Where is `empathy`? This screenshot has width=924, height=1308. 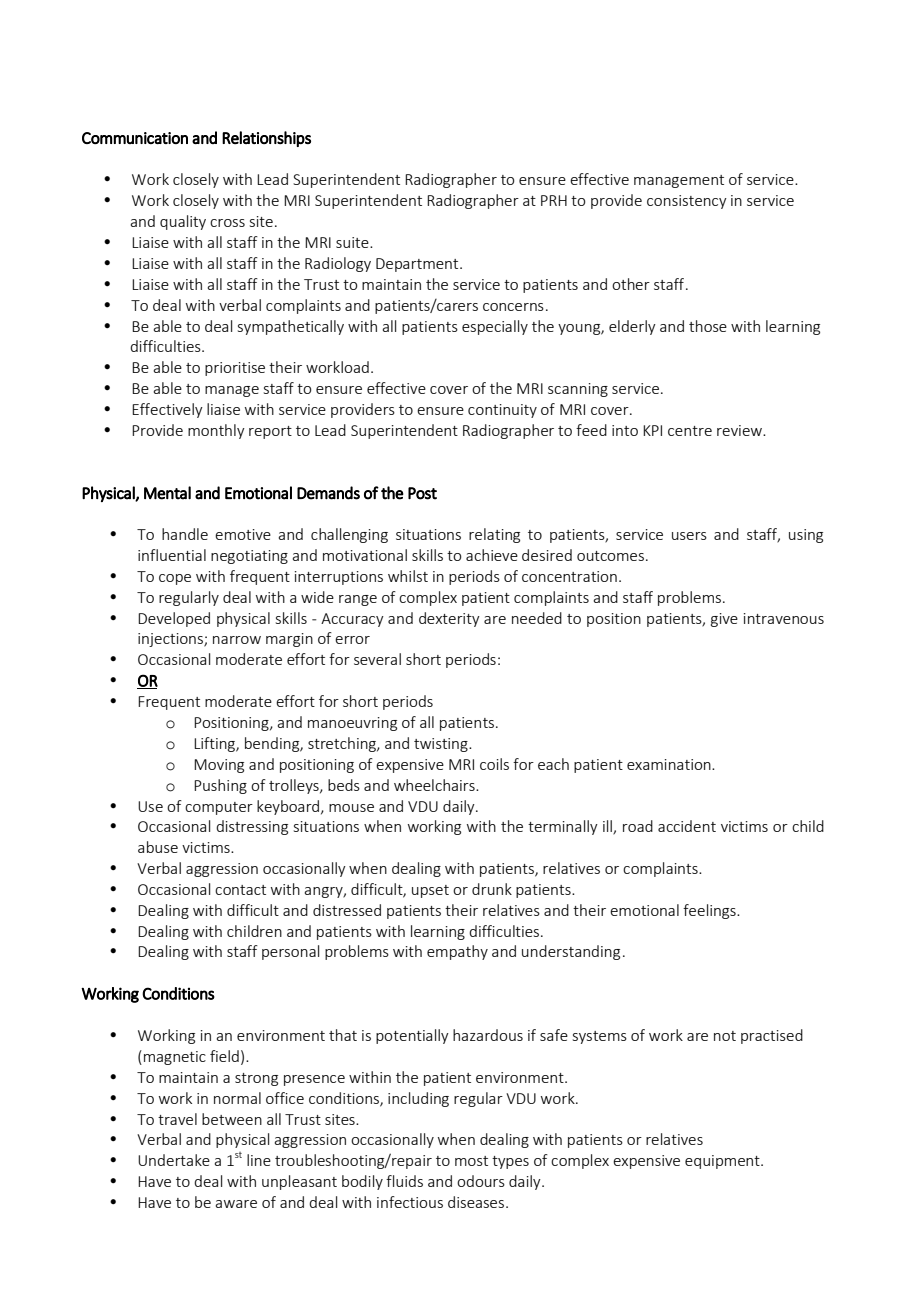
empathy is located at coordinates (457, 952).
